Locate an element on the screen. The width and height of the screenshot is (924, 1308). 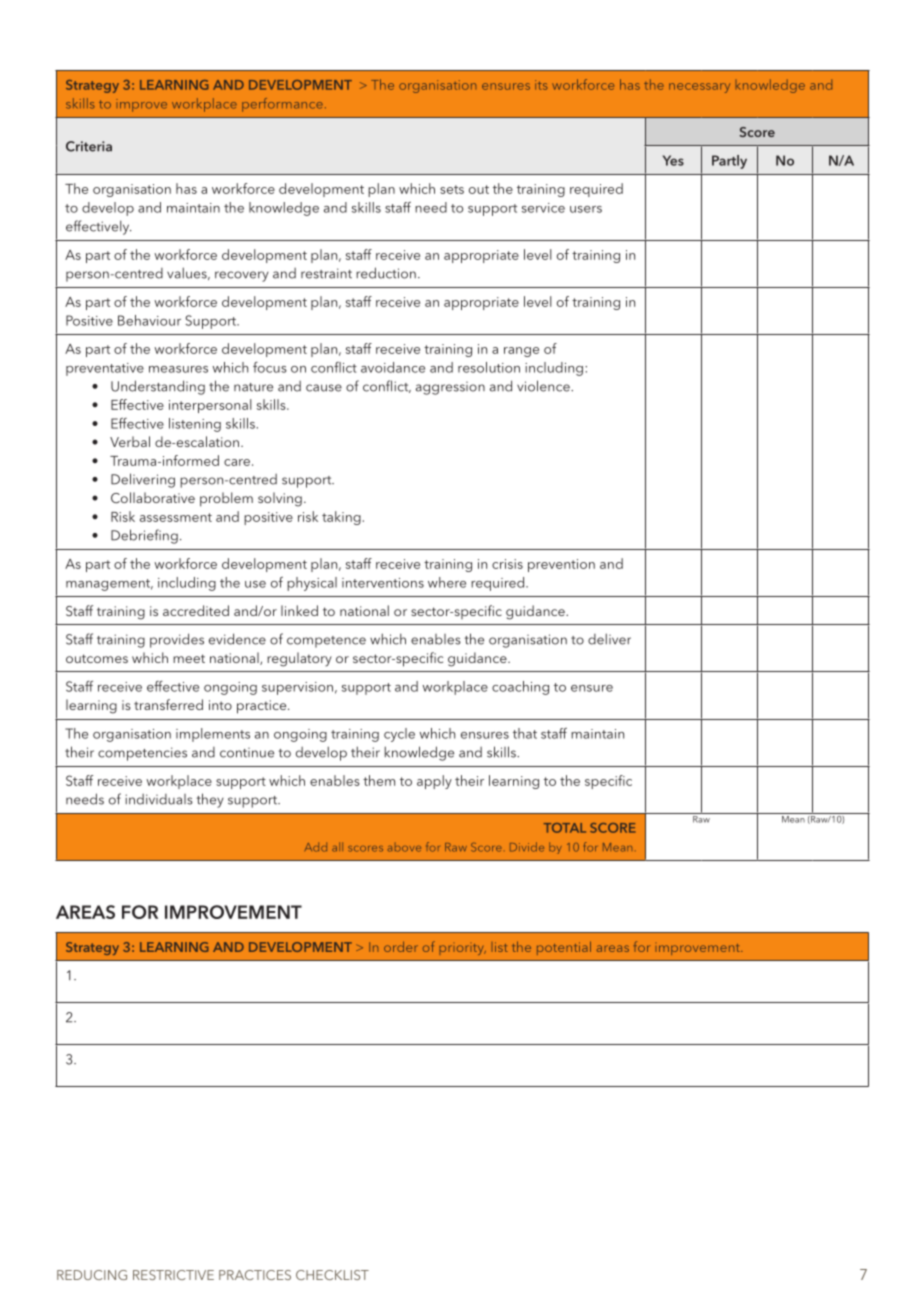
cycle is located at coordinates (399, 735).
